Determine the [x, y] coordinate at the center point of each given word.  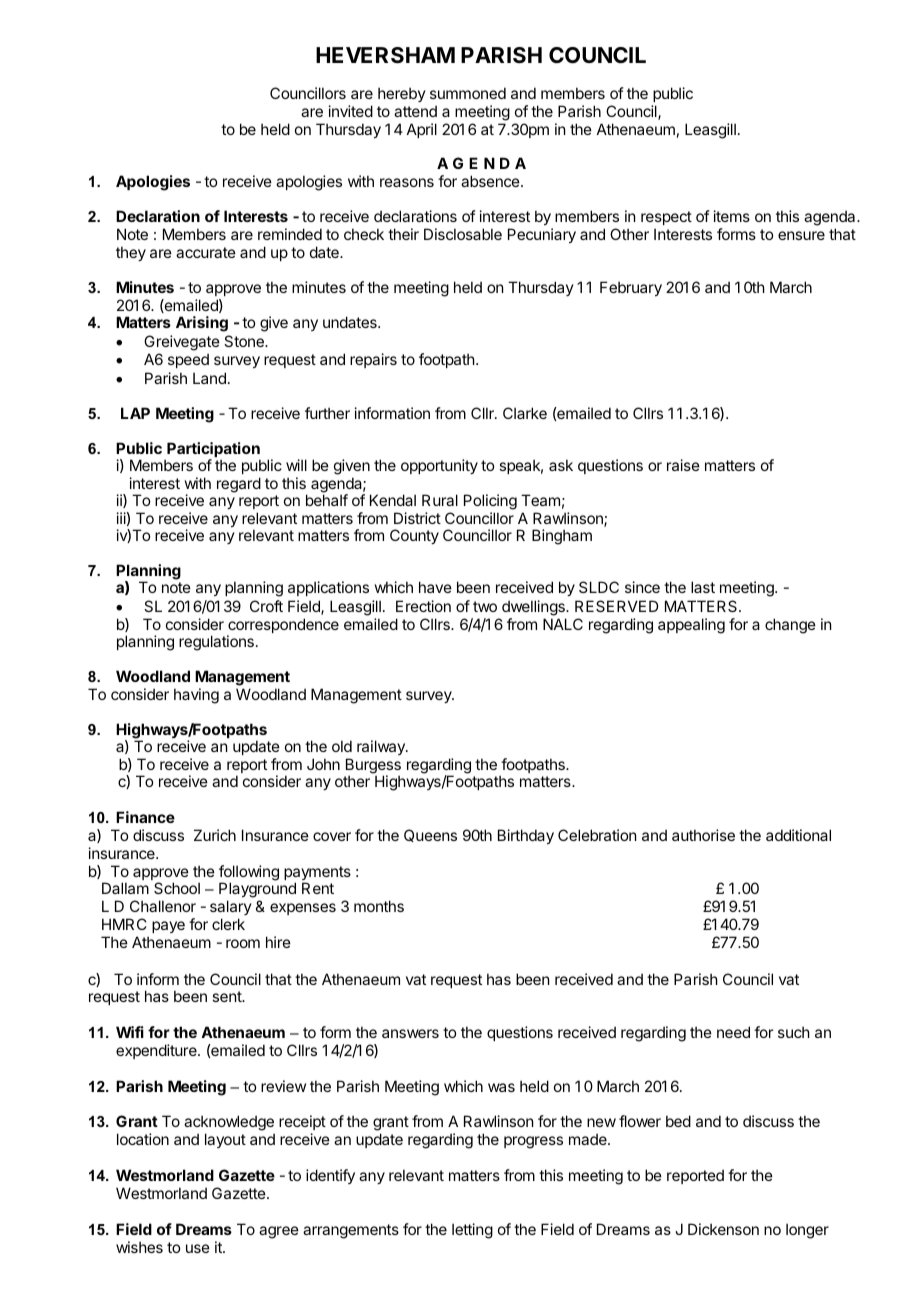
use [198, 1248]
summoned [468, 93]
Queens [430, 835]
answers [410, 1033]
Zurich [215, 835]
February [631, 288]
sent [228, 996]
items [732, 216]
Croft [266, 606]
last [703, 587]
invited [351, 111]
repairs [373, 360]
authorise [703, 835]
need [733, 1032]
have [435, 587]
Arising [202, 324]
